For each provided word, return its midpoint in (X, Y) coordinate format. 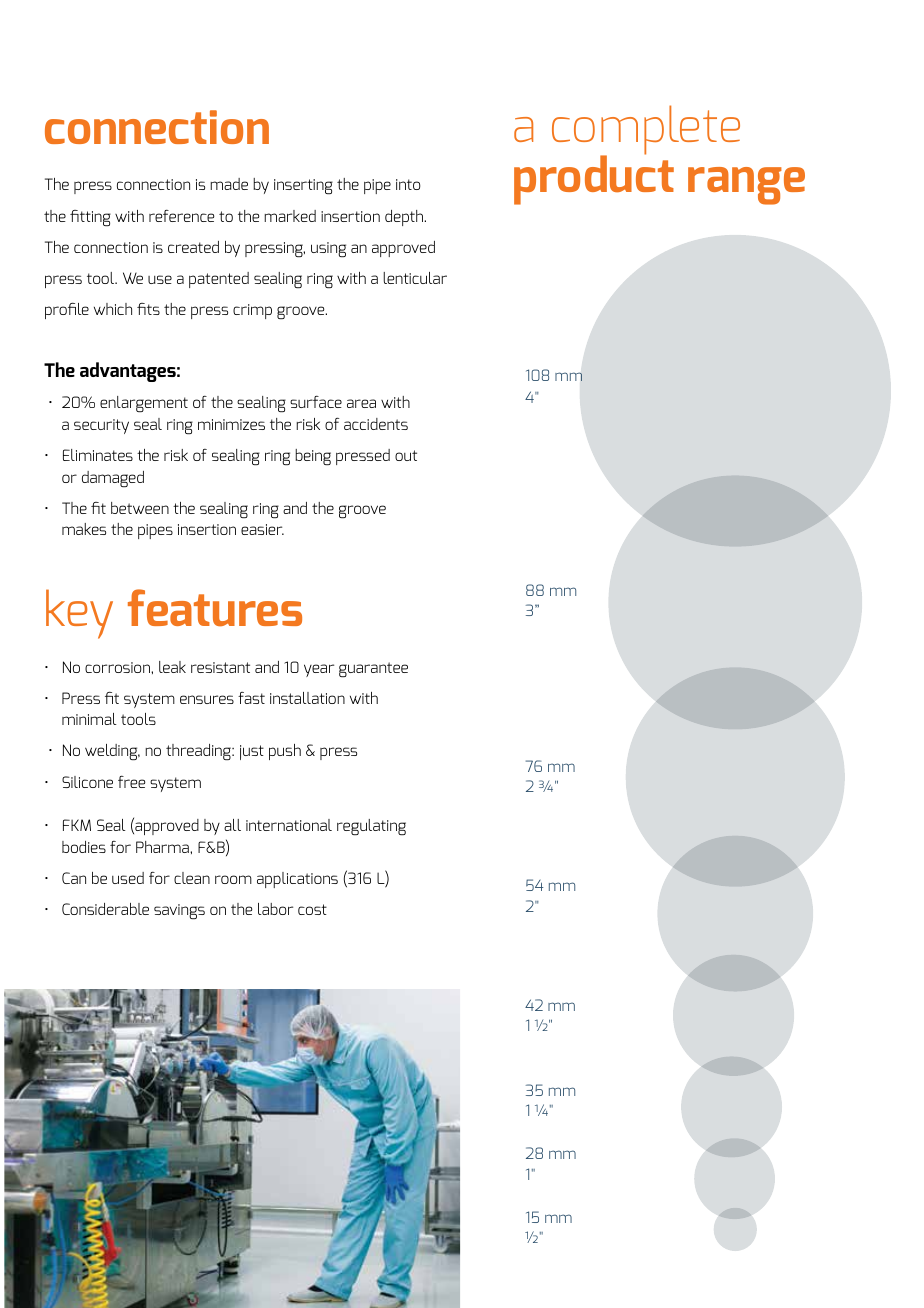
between (140, 508)
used (128, 878)
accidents (376, 424)
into (408, 184)
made (229, 184)
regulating (371, 827)
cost (312, 909)
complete (646, 131)
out (406, 455)
